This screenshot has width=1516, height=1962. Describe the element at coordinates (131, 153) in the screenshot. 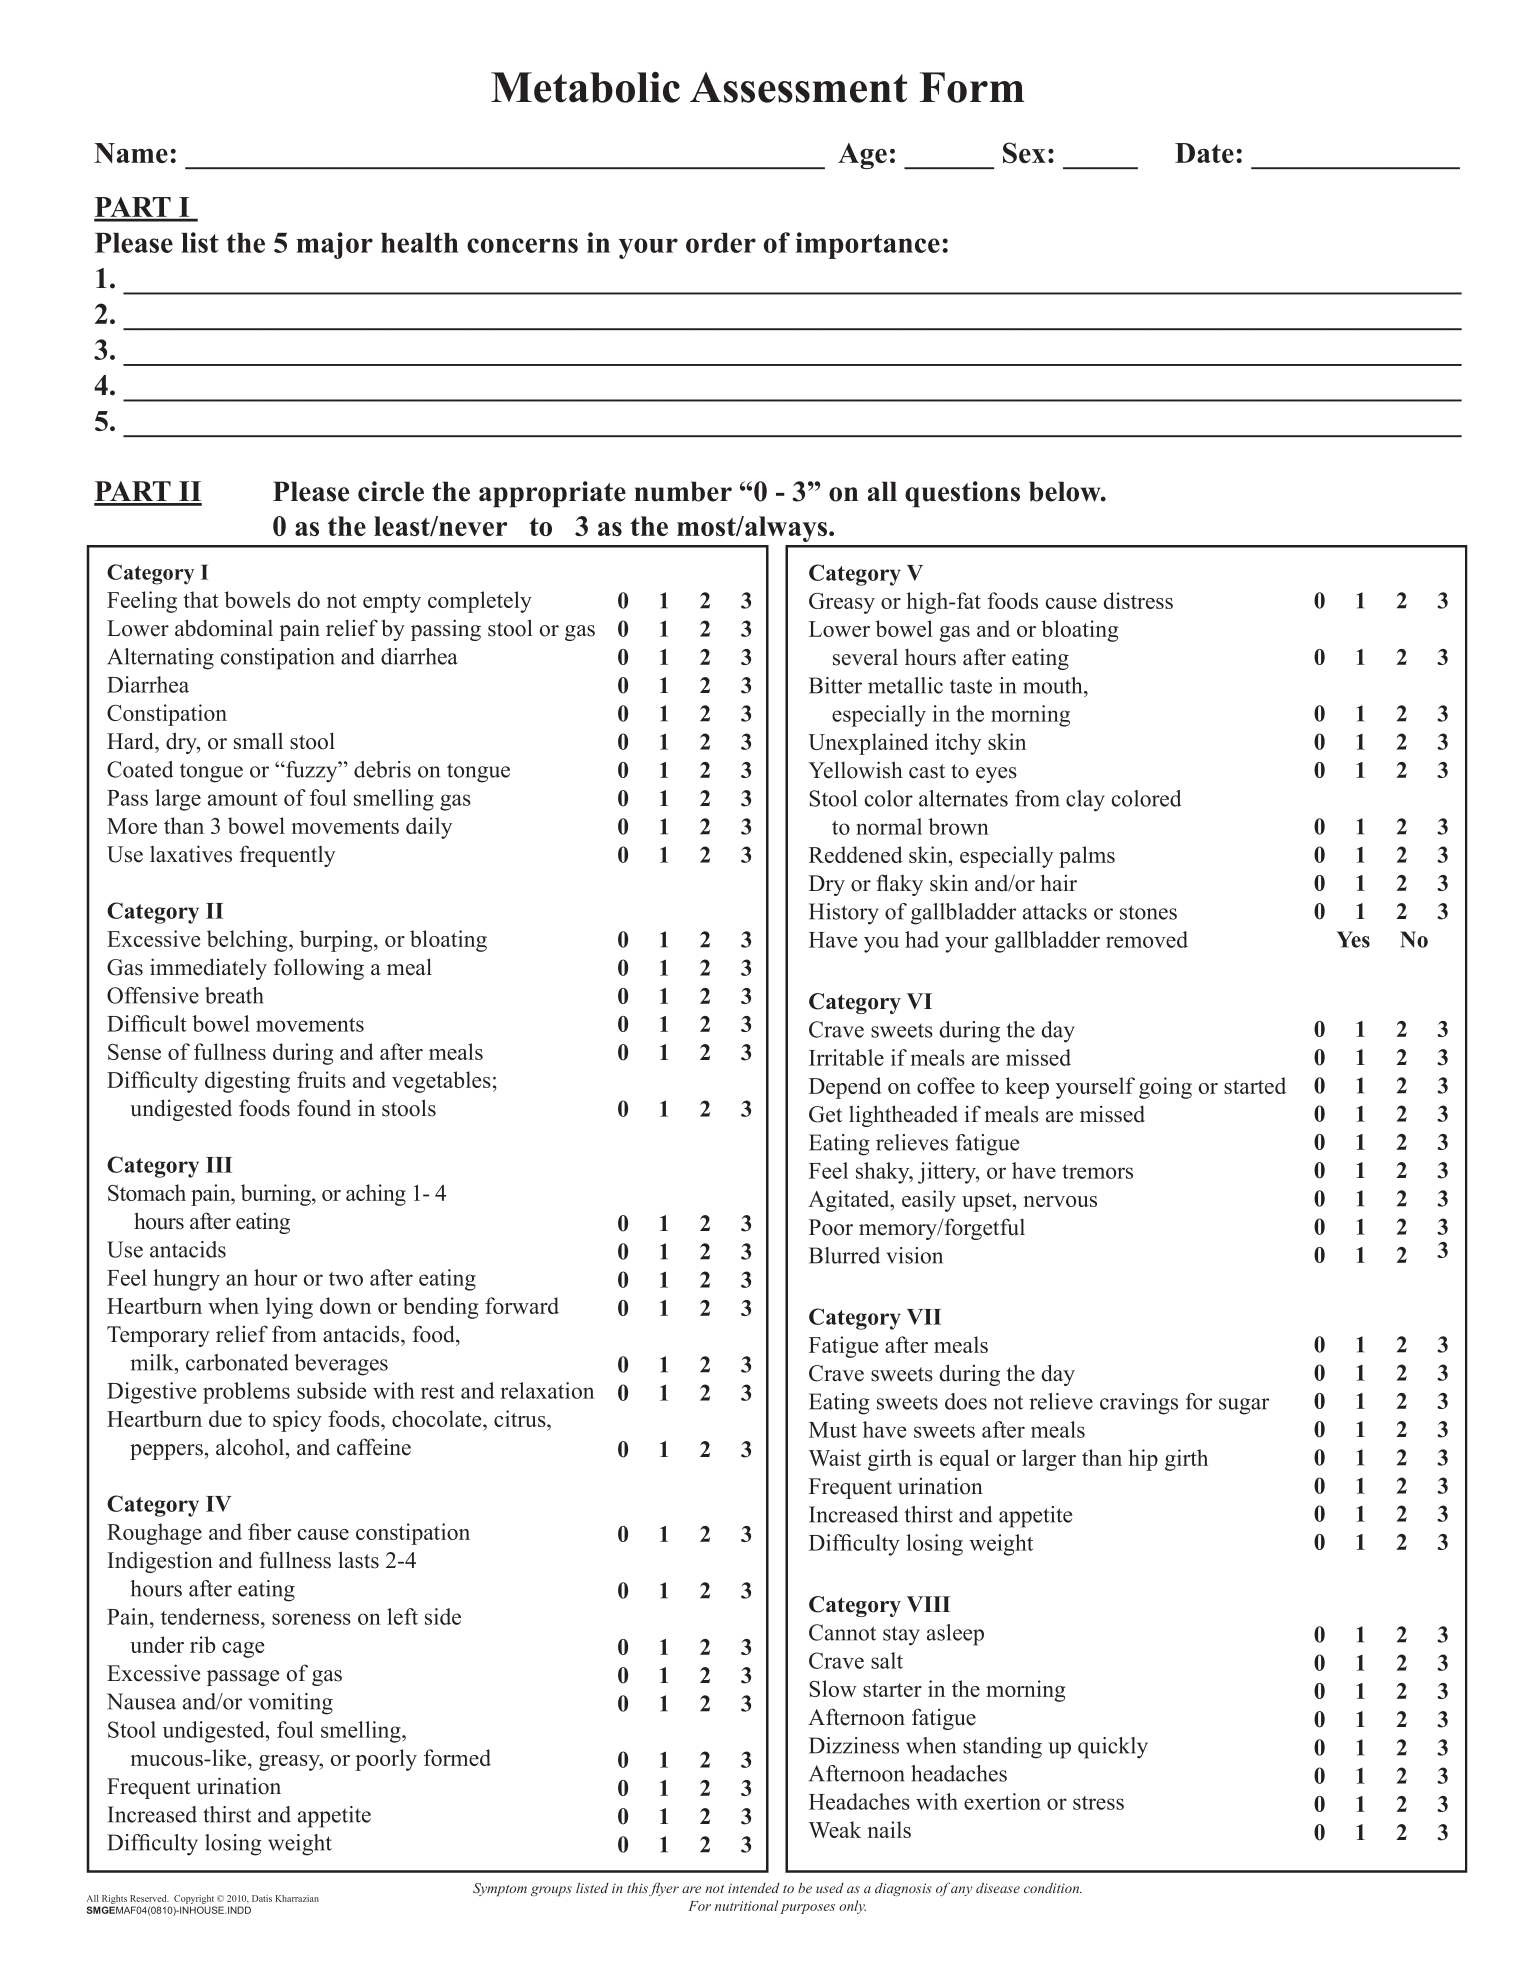

I see `Name` at that location.
